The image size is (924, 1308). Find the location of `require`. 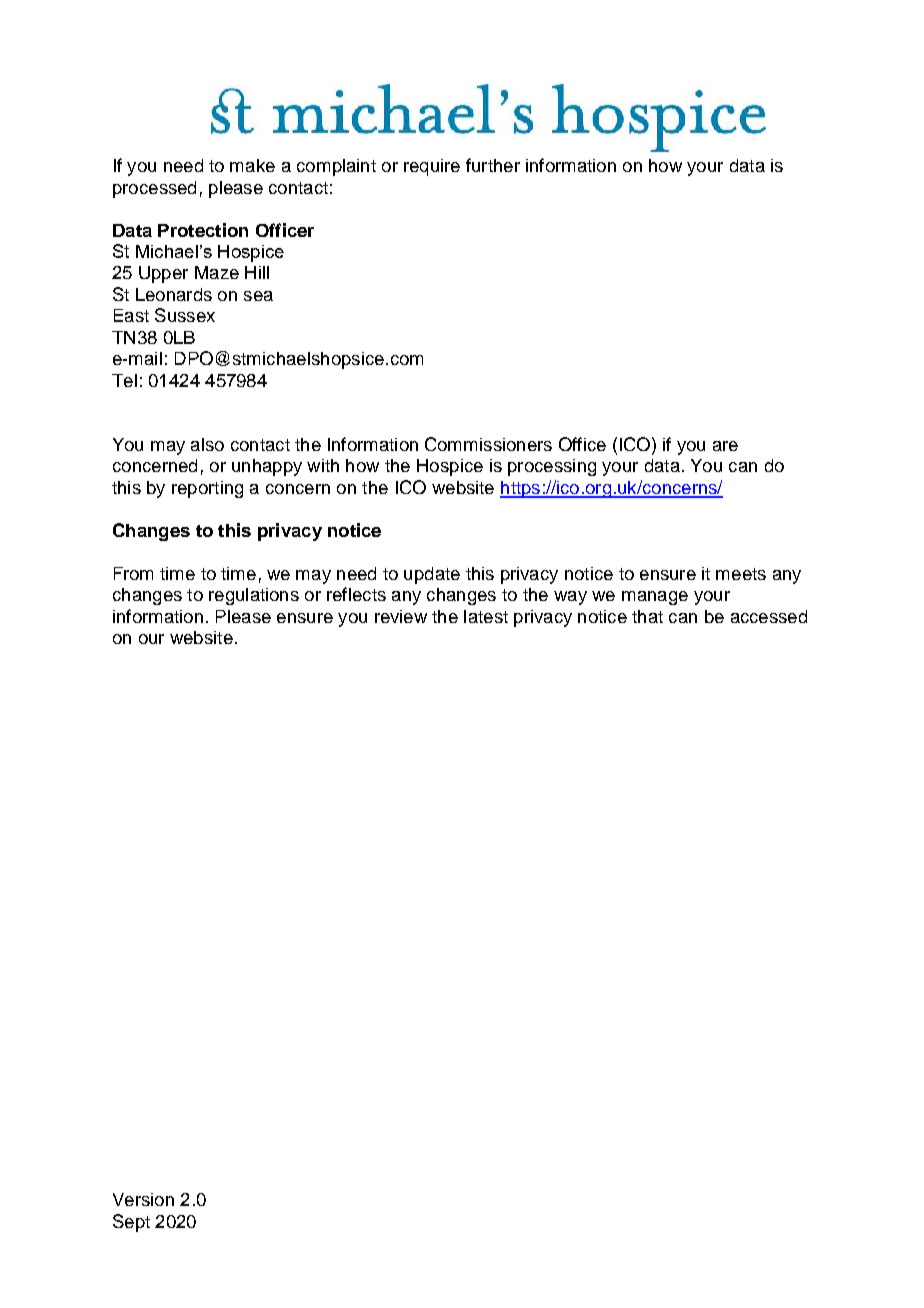

require is located at coordinates (432, 167).
